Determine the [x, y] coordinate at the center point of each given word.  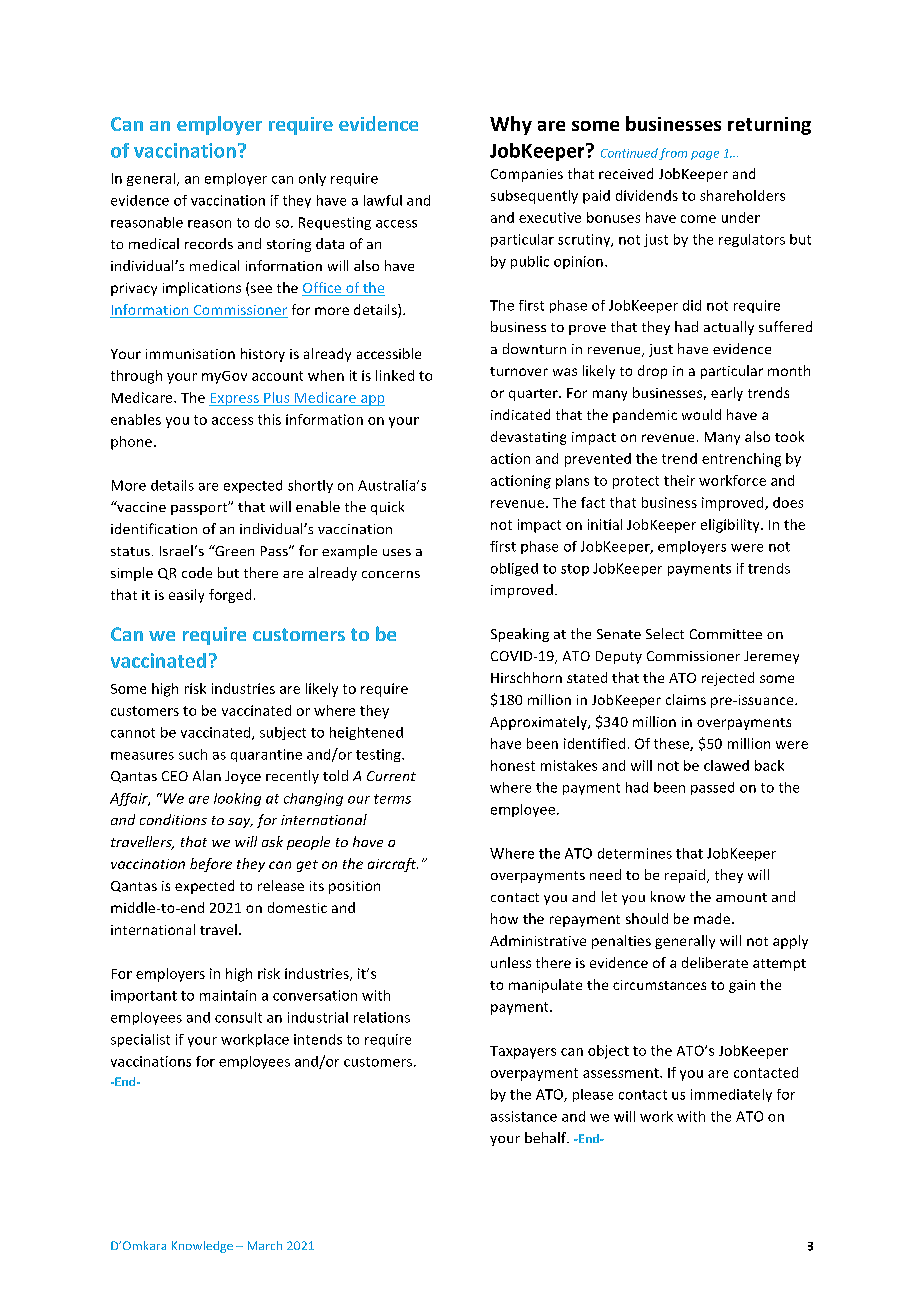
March [265, 1245]
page [705, 155]
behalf [546, 1137]
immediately [731, 1095]
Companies [527, 175]
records [209, 243]
